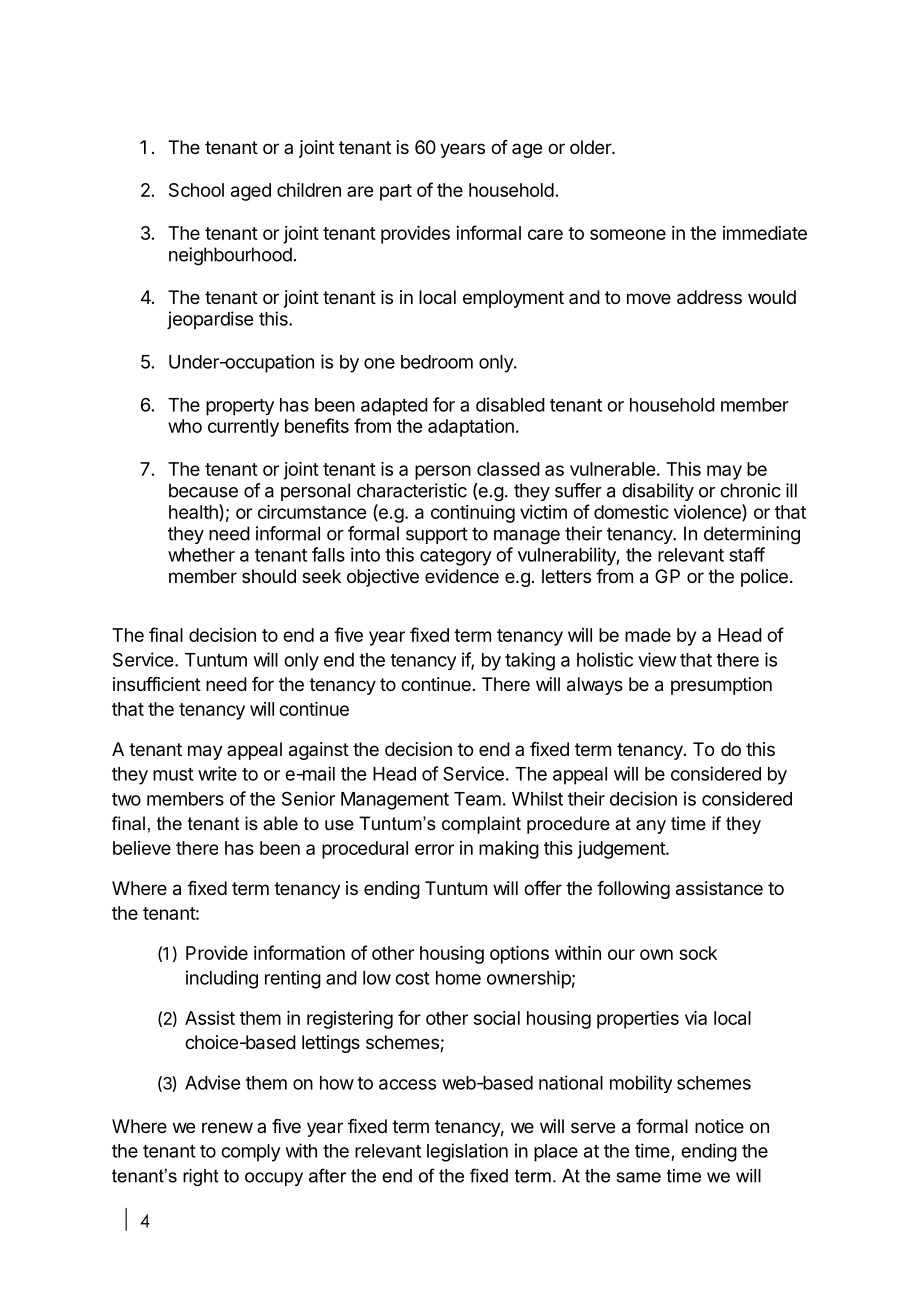 The width and height of the screenshot is (924, 1309). Describe the element at coordinates (698, 953) in the screenshot. I see `sock` at that location.
